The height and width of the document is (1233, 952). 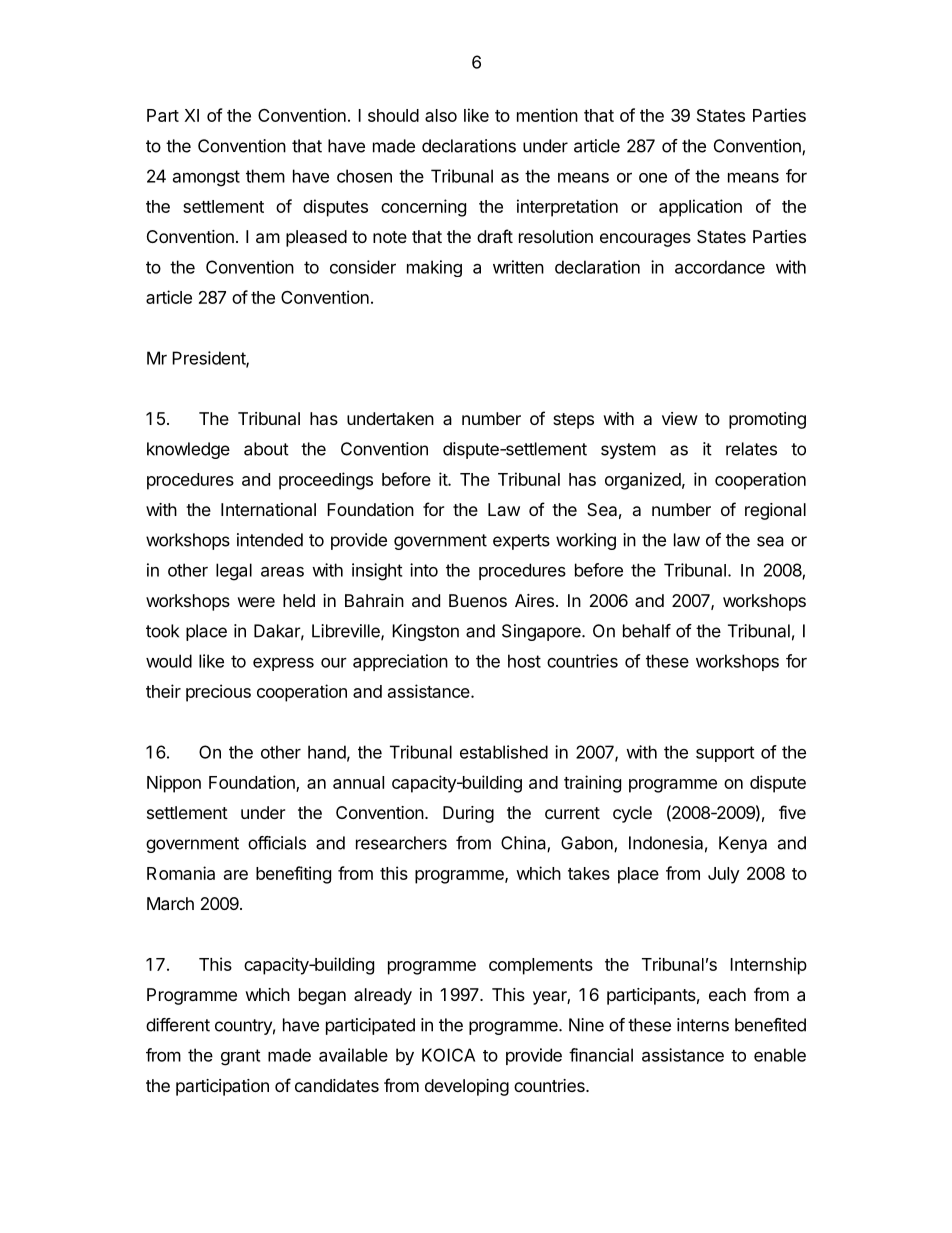 I want to click on also, so click(x=441, y=115).
